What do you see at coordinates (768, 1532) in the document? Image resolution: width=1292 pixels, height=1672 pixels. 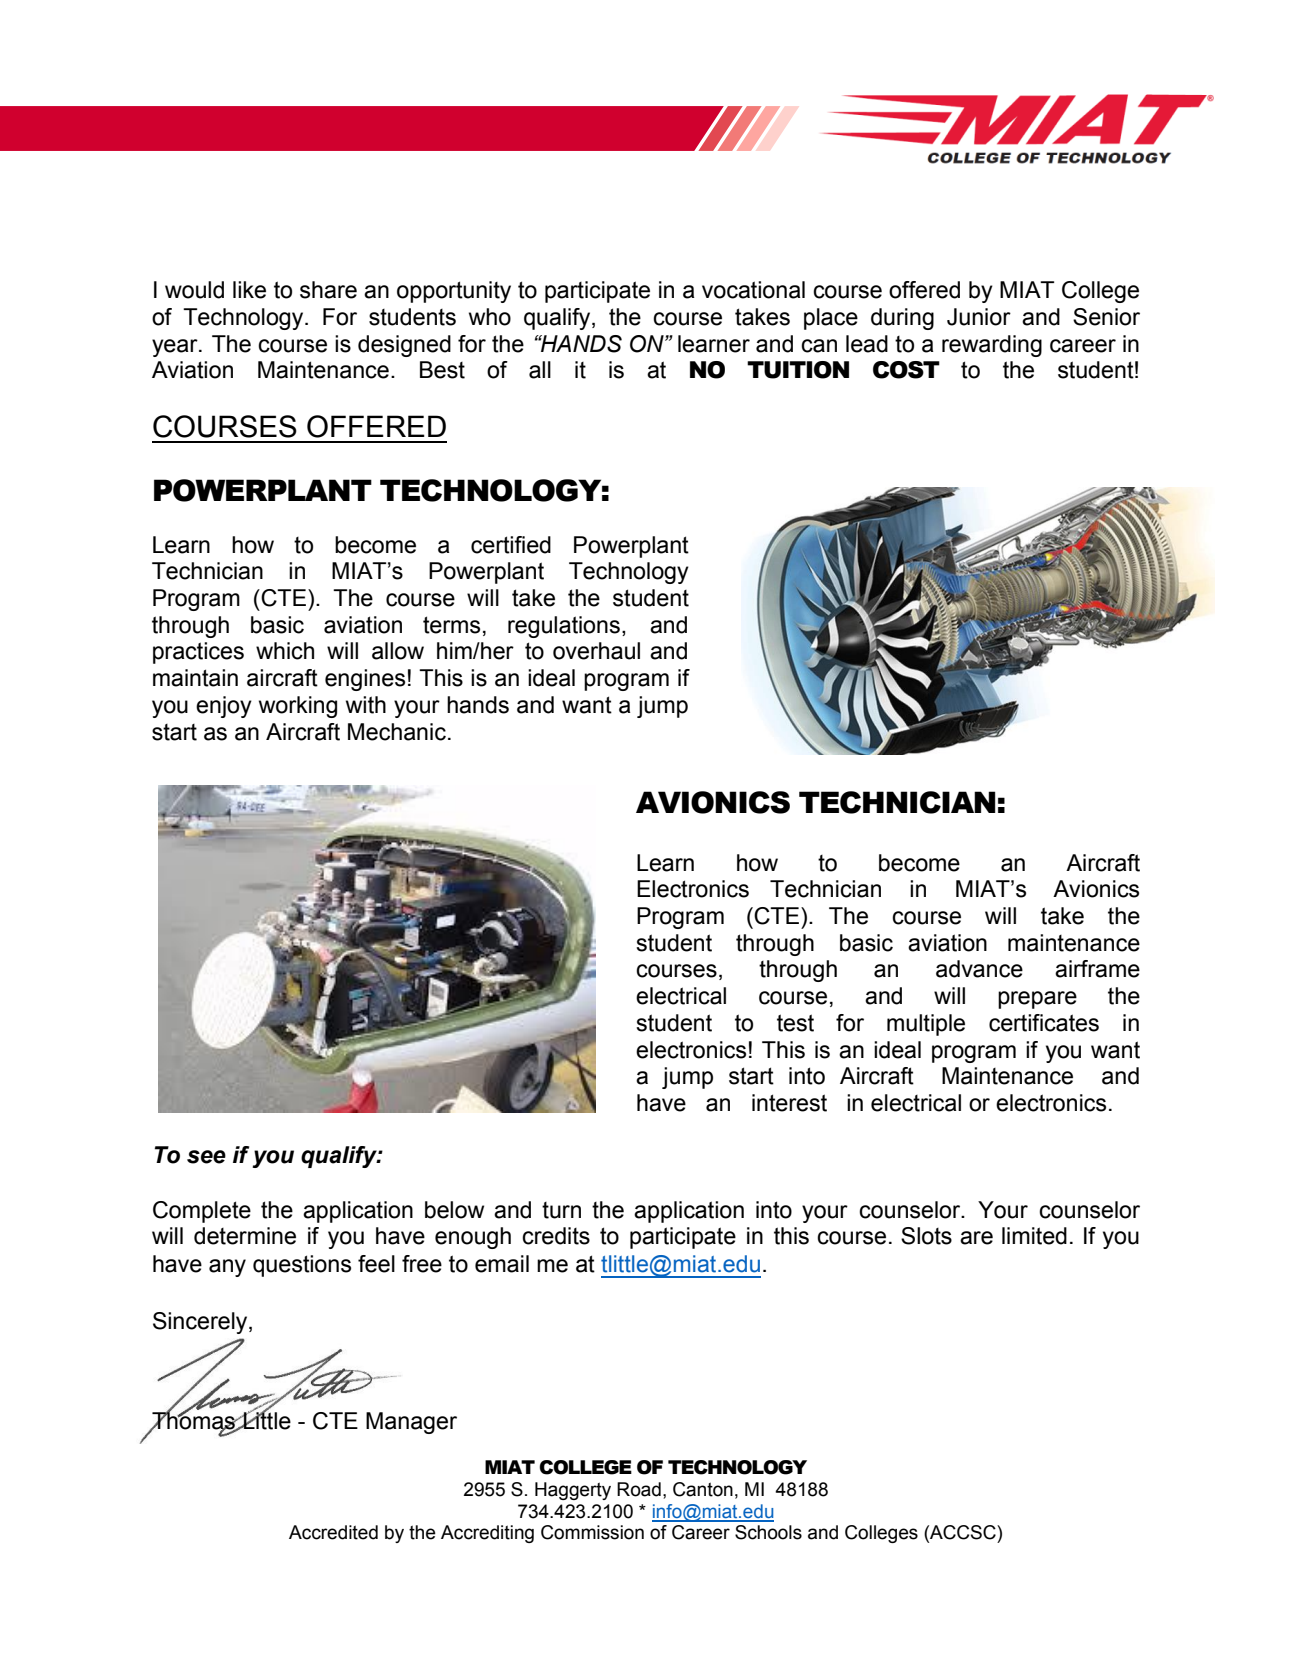 I see `Schools` at bounding box center [768, 1532].
